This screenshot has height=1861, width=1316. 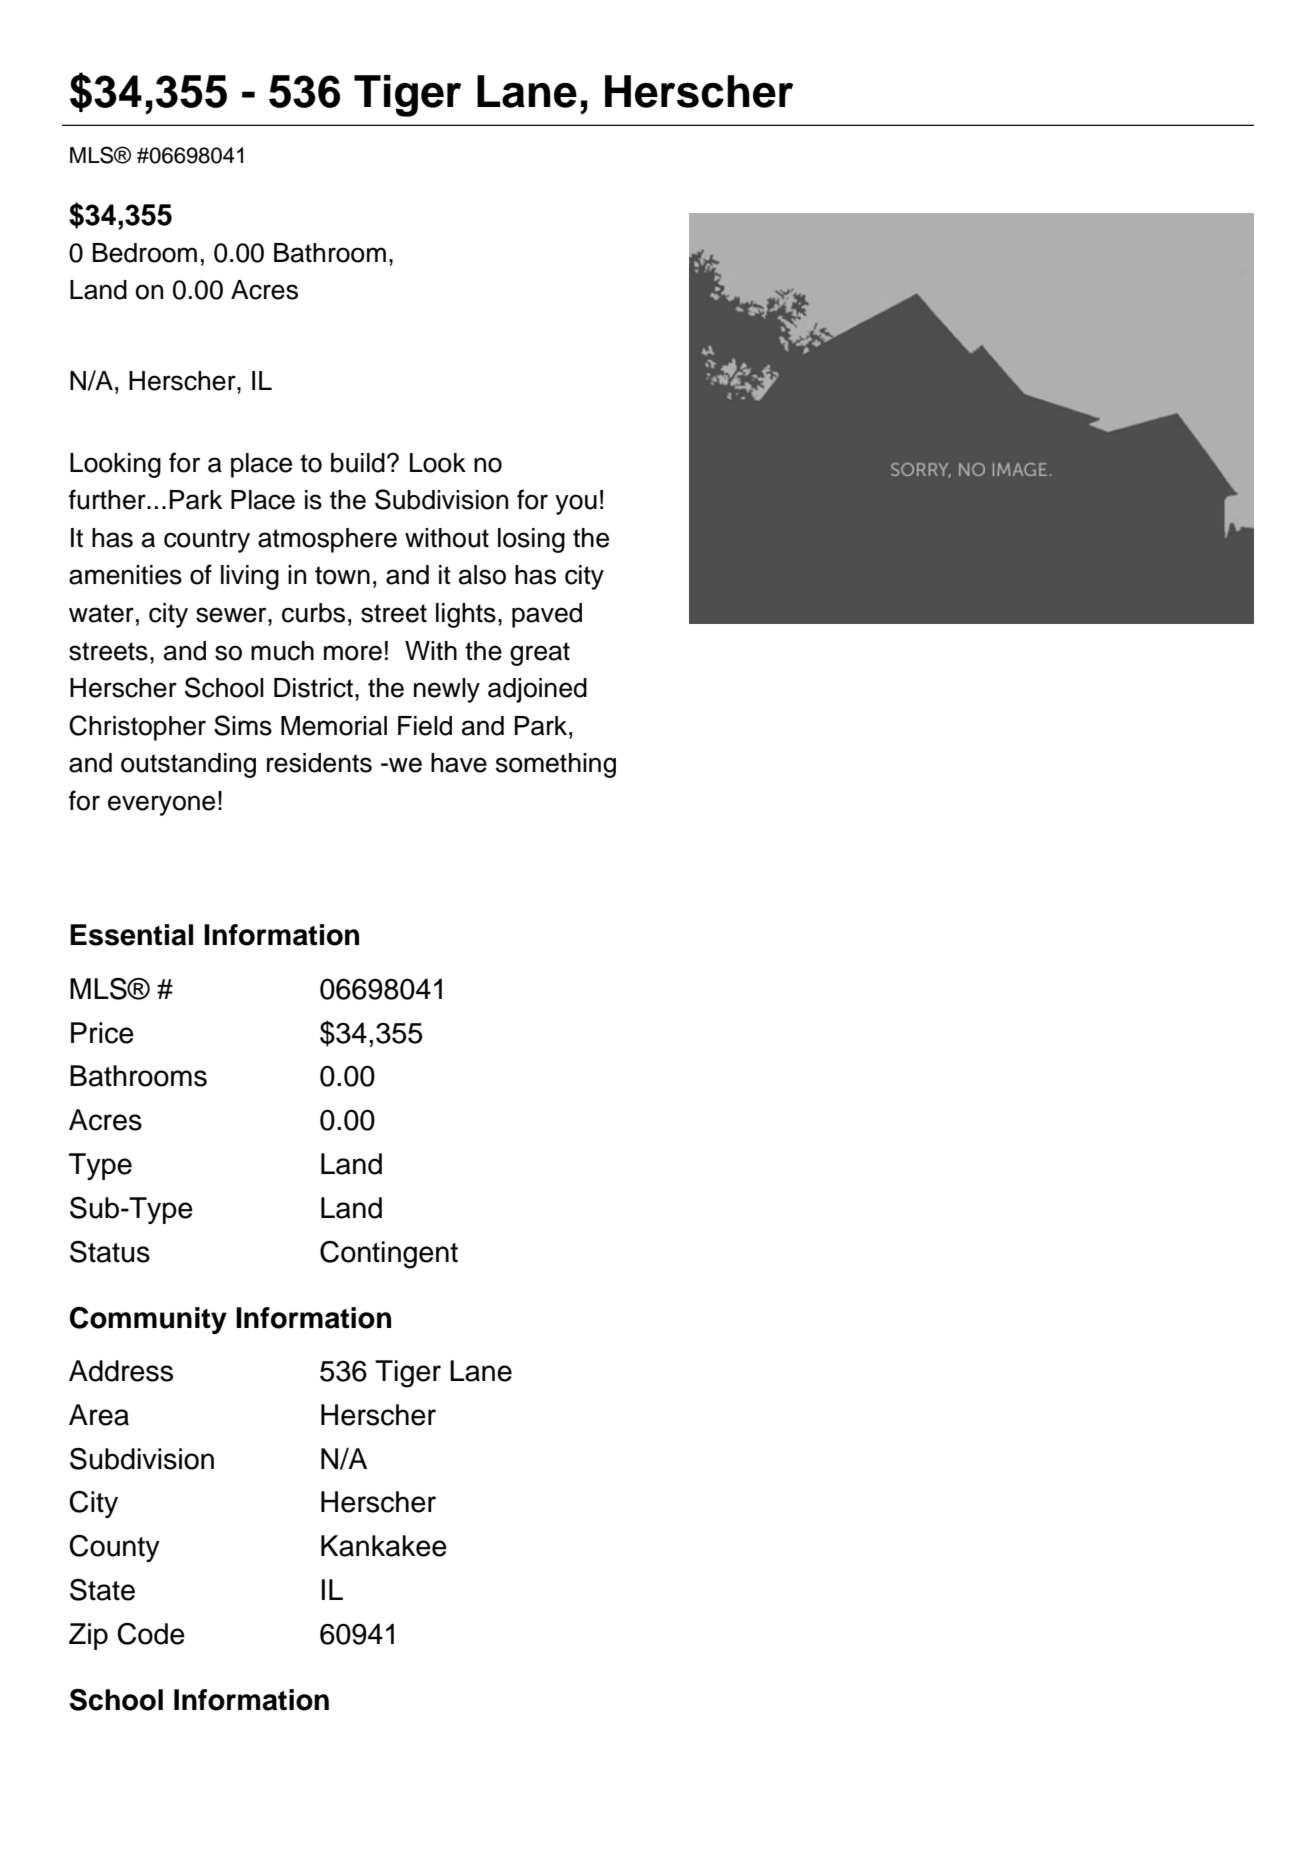 I want to click on paved, so click(x=547, y=615).
